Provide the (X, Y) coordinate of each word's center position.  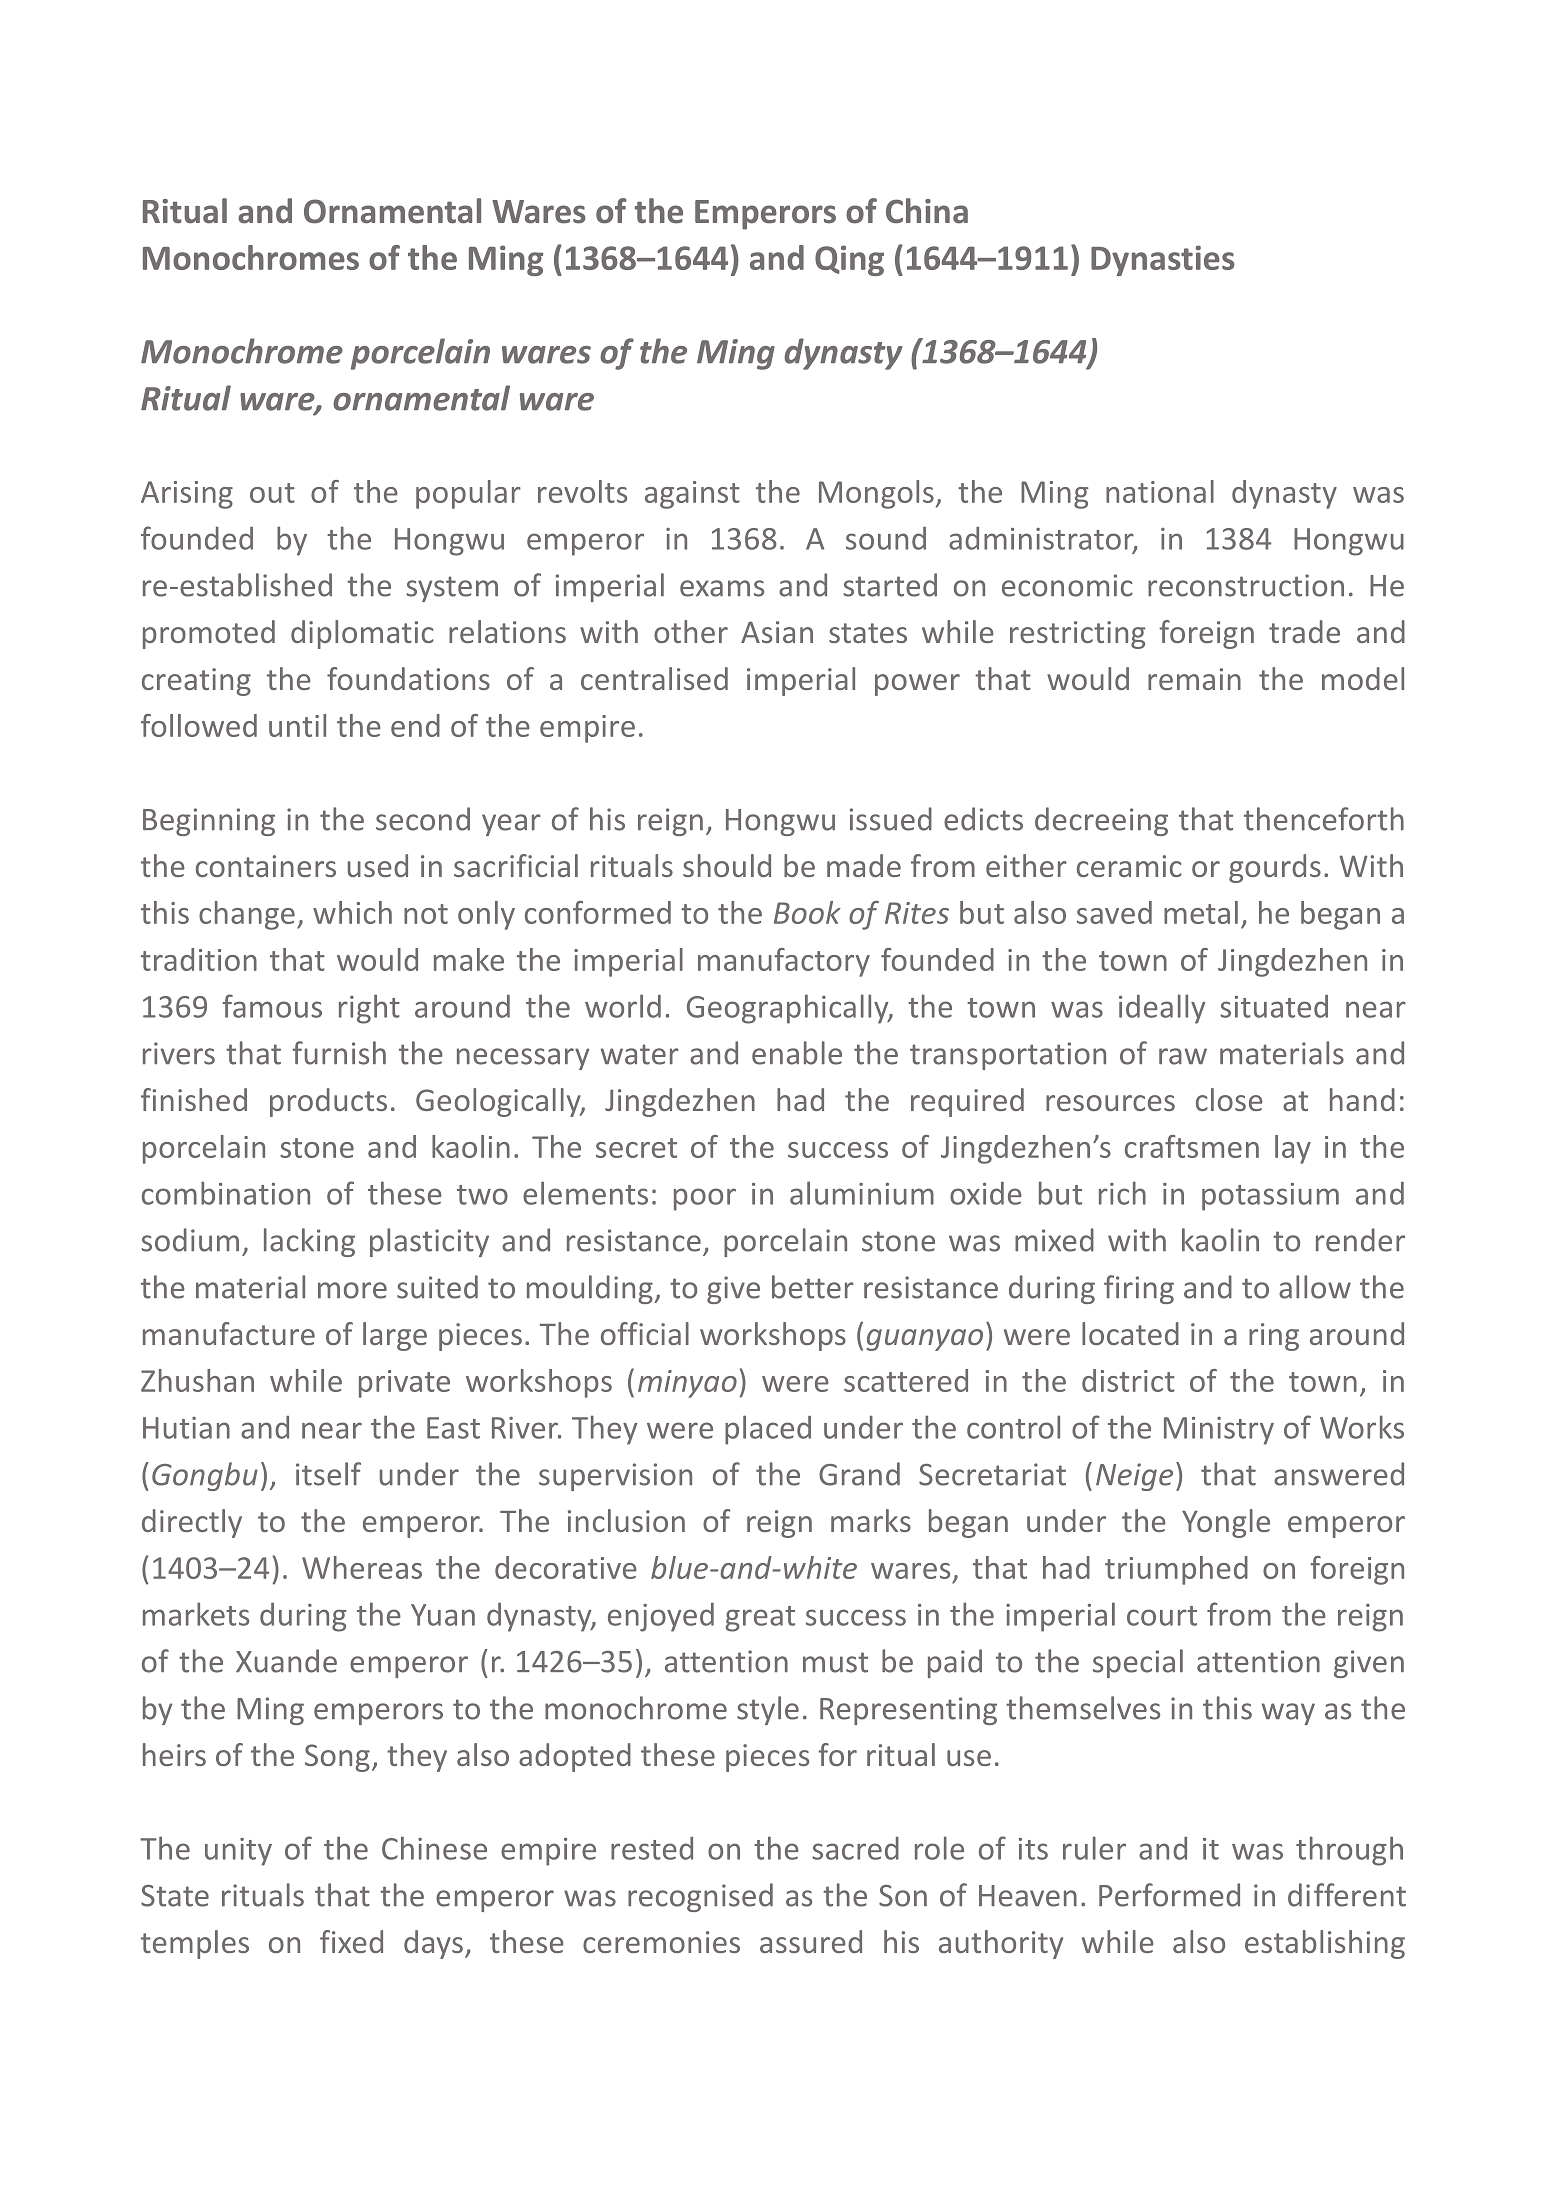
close (1229, 1099)
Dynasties (1163, 260)
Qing (849, 260)
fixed (351, 1941)
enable (797, 1053)
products (328, 1102)
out (272, 493)
